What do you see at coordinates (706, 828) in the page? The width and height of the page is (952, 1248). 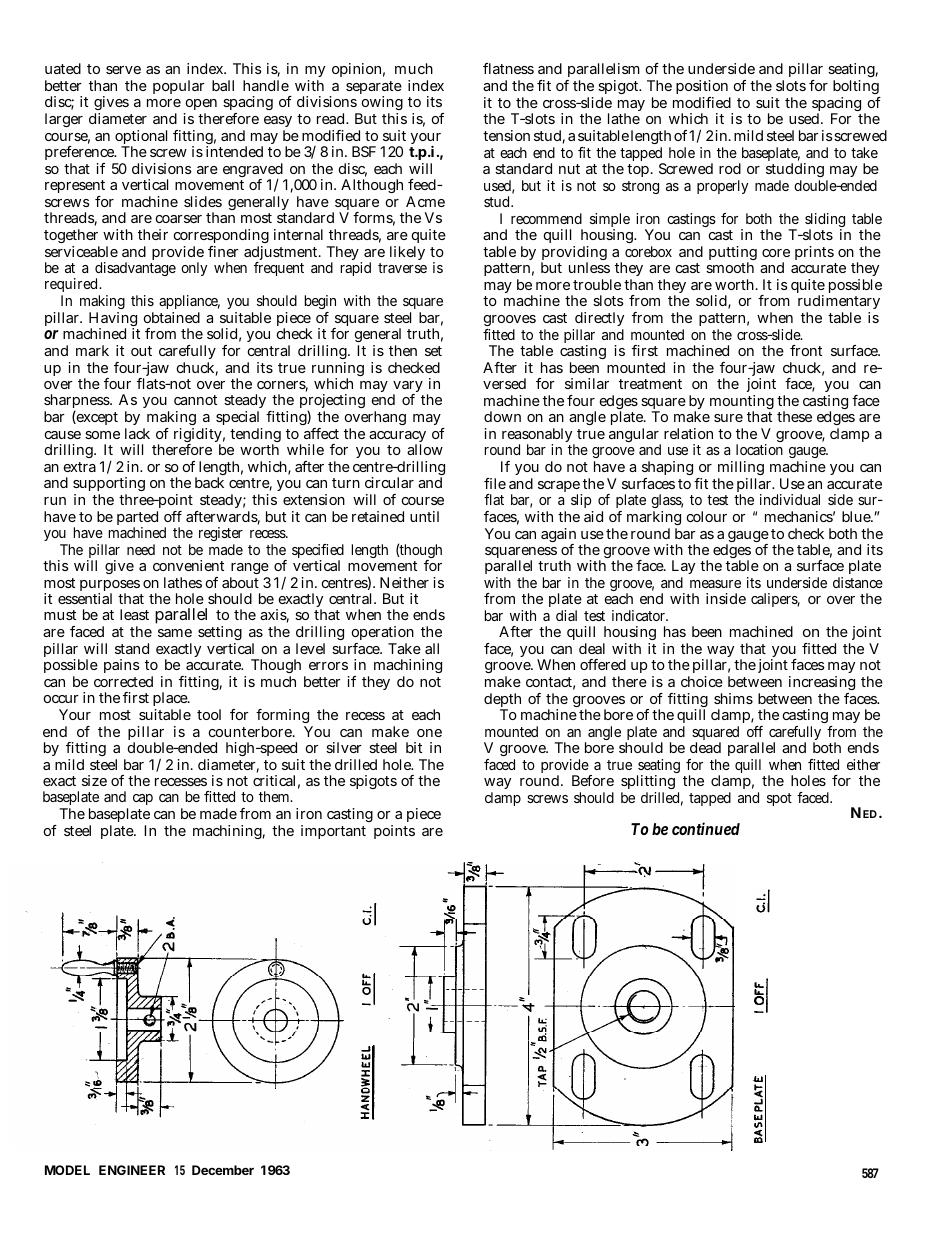 I see `continued` at bounding box center [706, 828].
